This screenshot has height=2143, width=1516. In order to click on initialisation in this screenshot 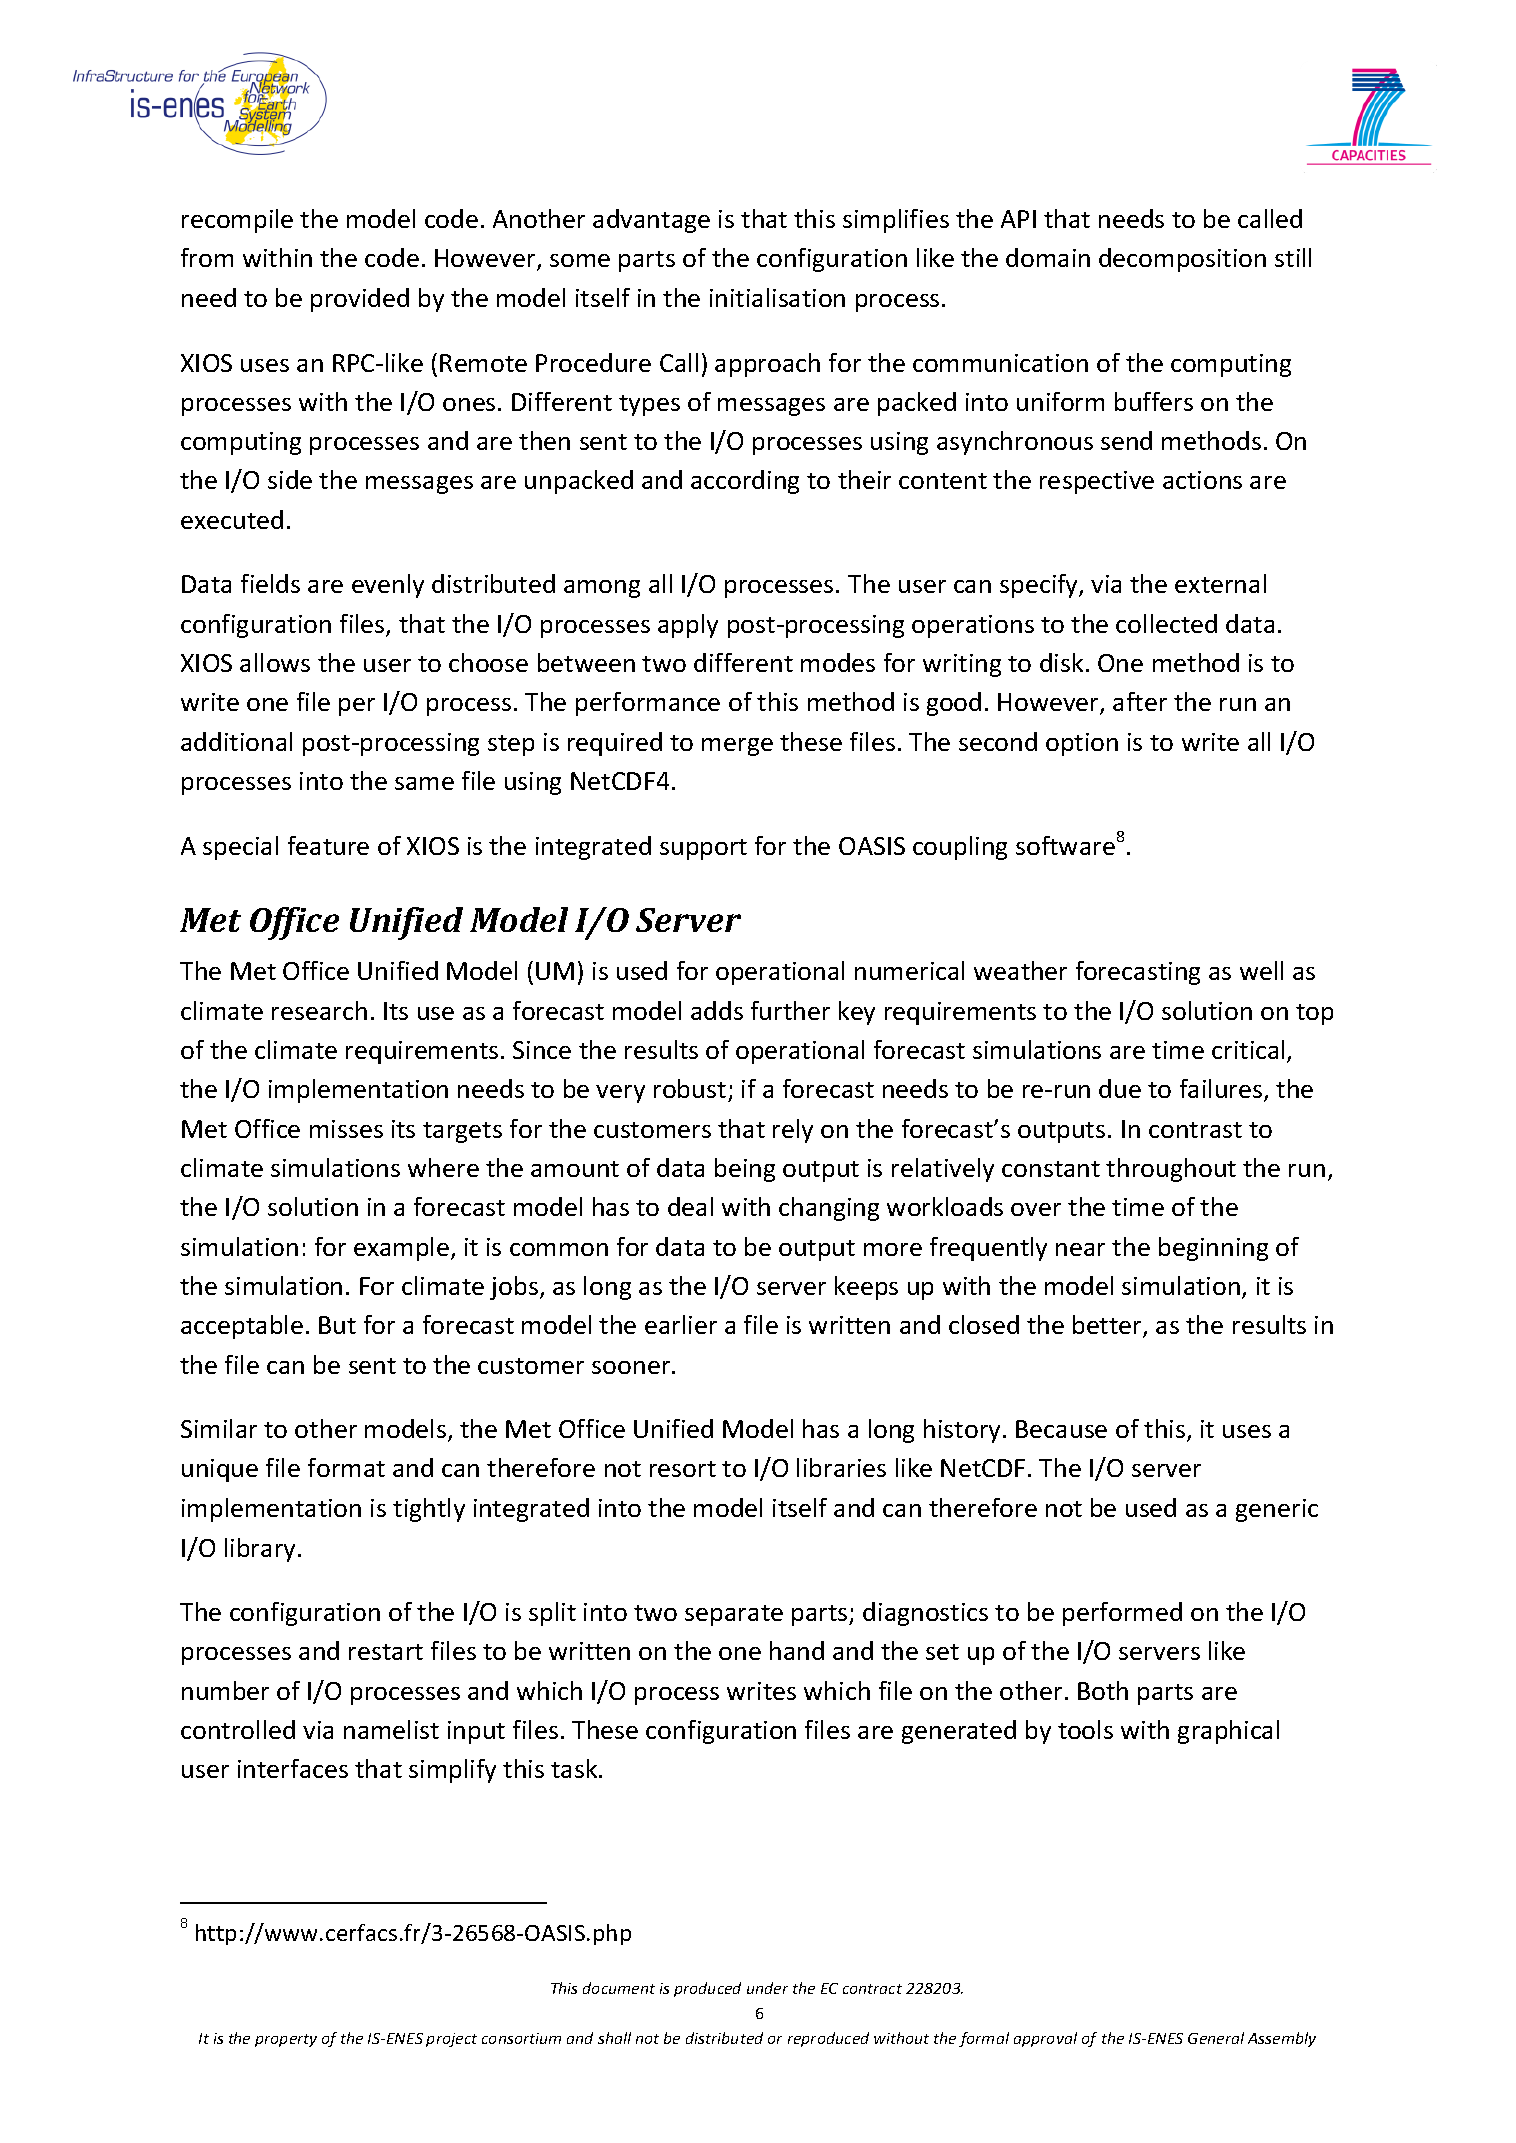, I will do `click(777, 297)`.
